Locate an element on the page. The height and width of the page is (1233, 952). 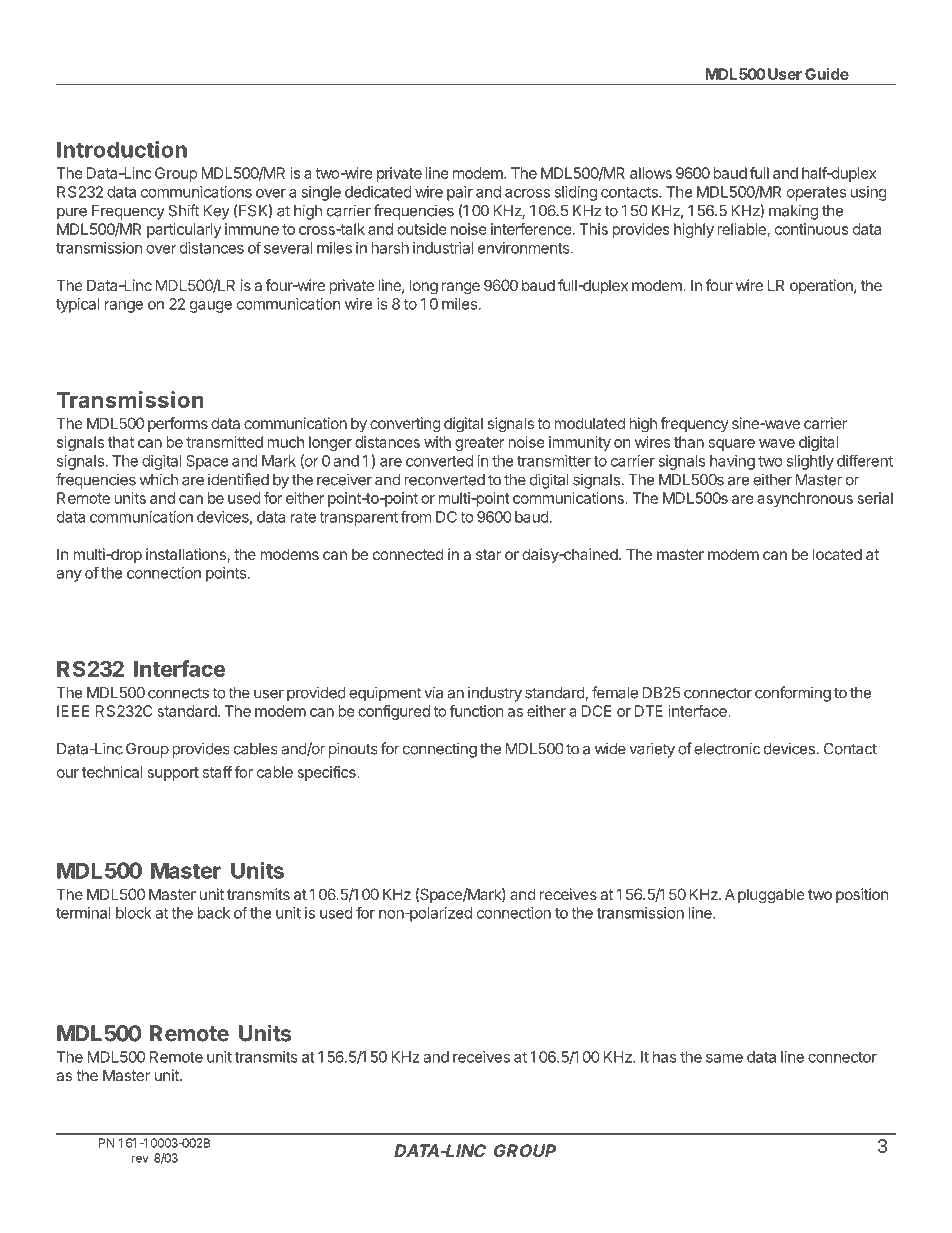
pair is located at coordinates (460, 193).
